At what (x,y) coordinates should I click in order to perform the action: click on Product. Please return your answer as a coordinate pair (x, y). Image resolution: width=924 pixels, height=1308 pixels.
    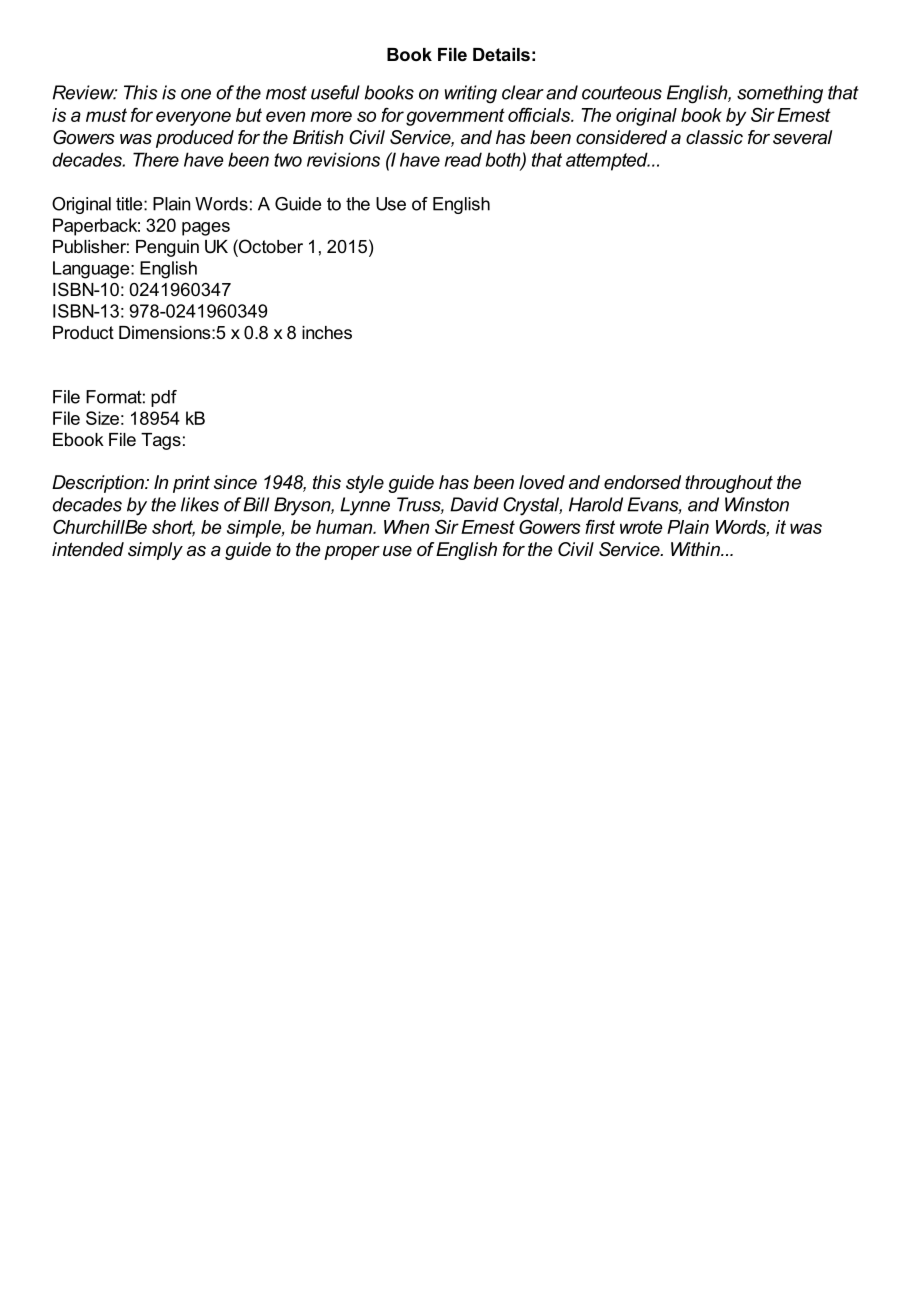
    Looking at the image, I should click on (83, 332).
